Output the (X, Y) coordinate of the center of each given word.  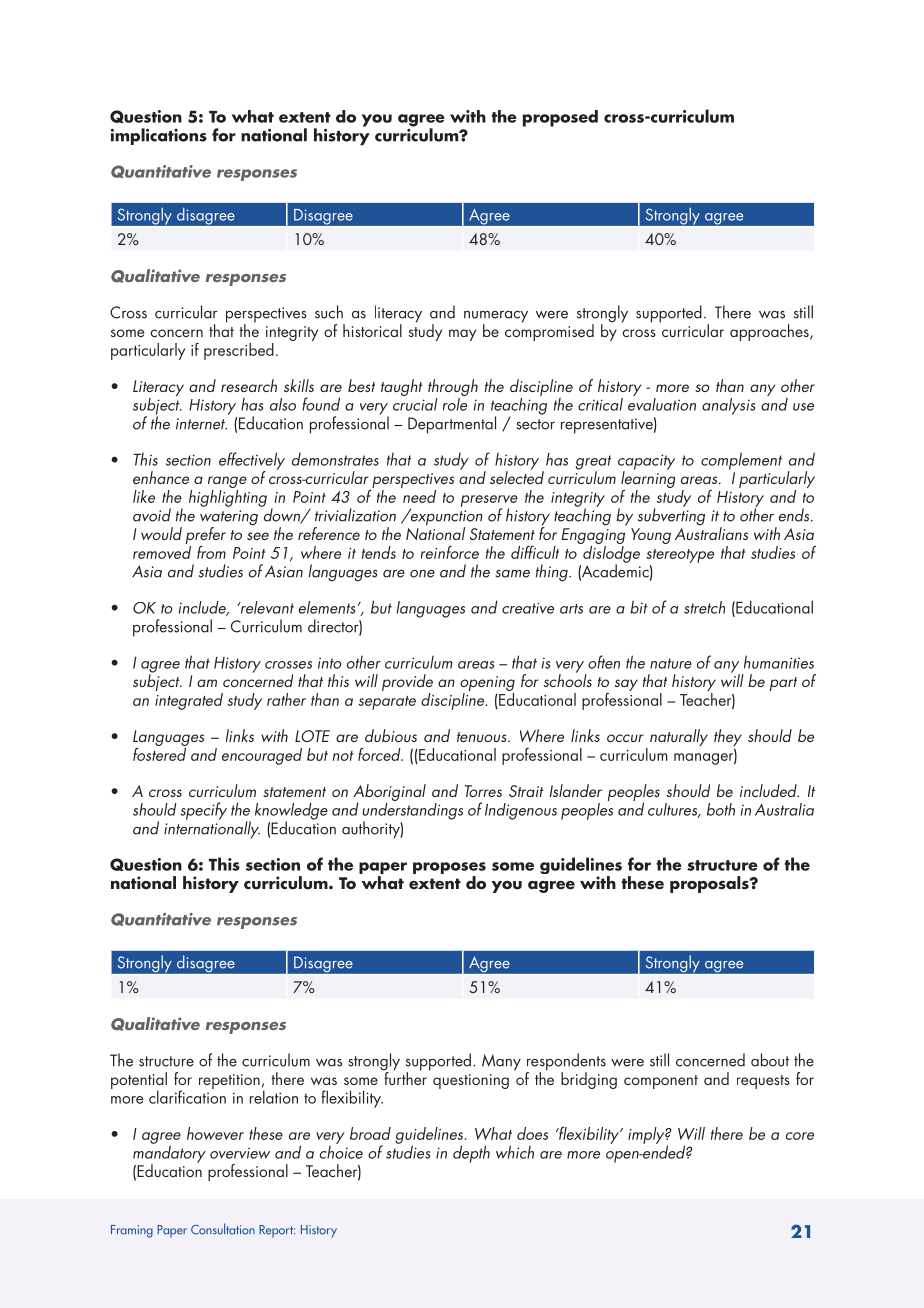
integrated (189, 700)
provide (407, 684)
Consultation (223, 1229)
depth (471, 1154)
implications (159, 136)
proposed (560, 118)
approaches (770, 332)
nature (671, 663)
